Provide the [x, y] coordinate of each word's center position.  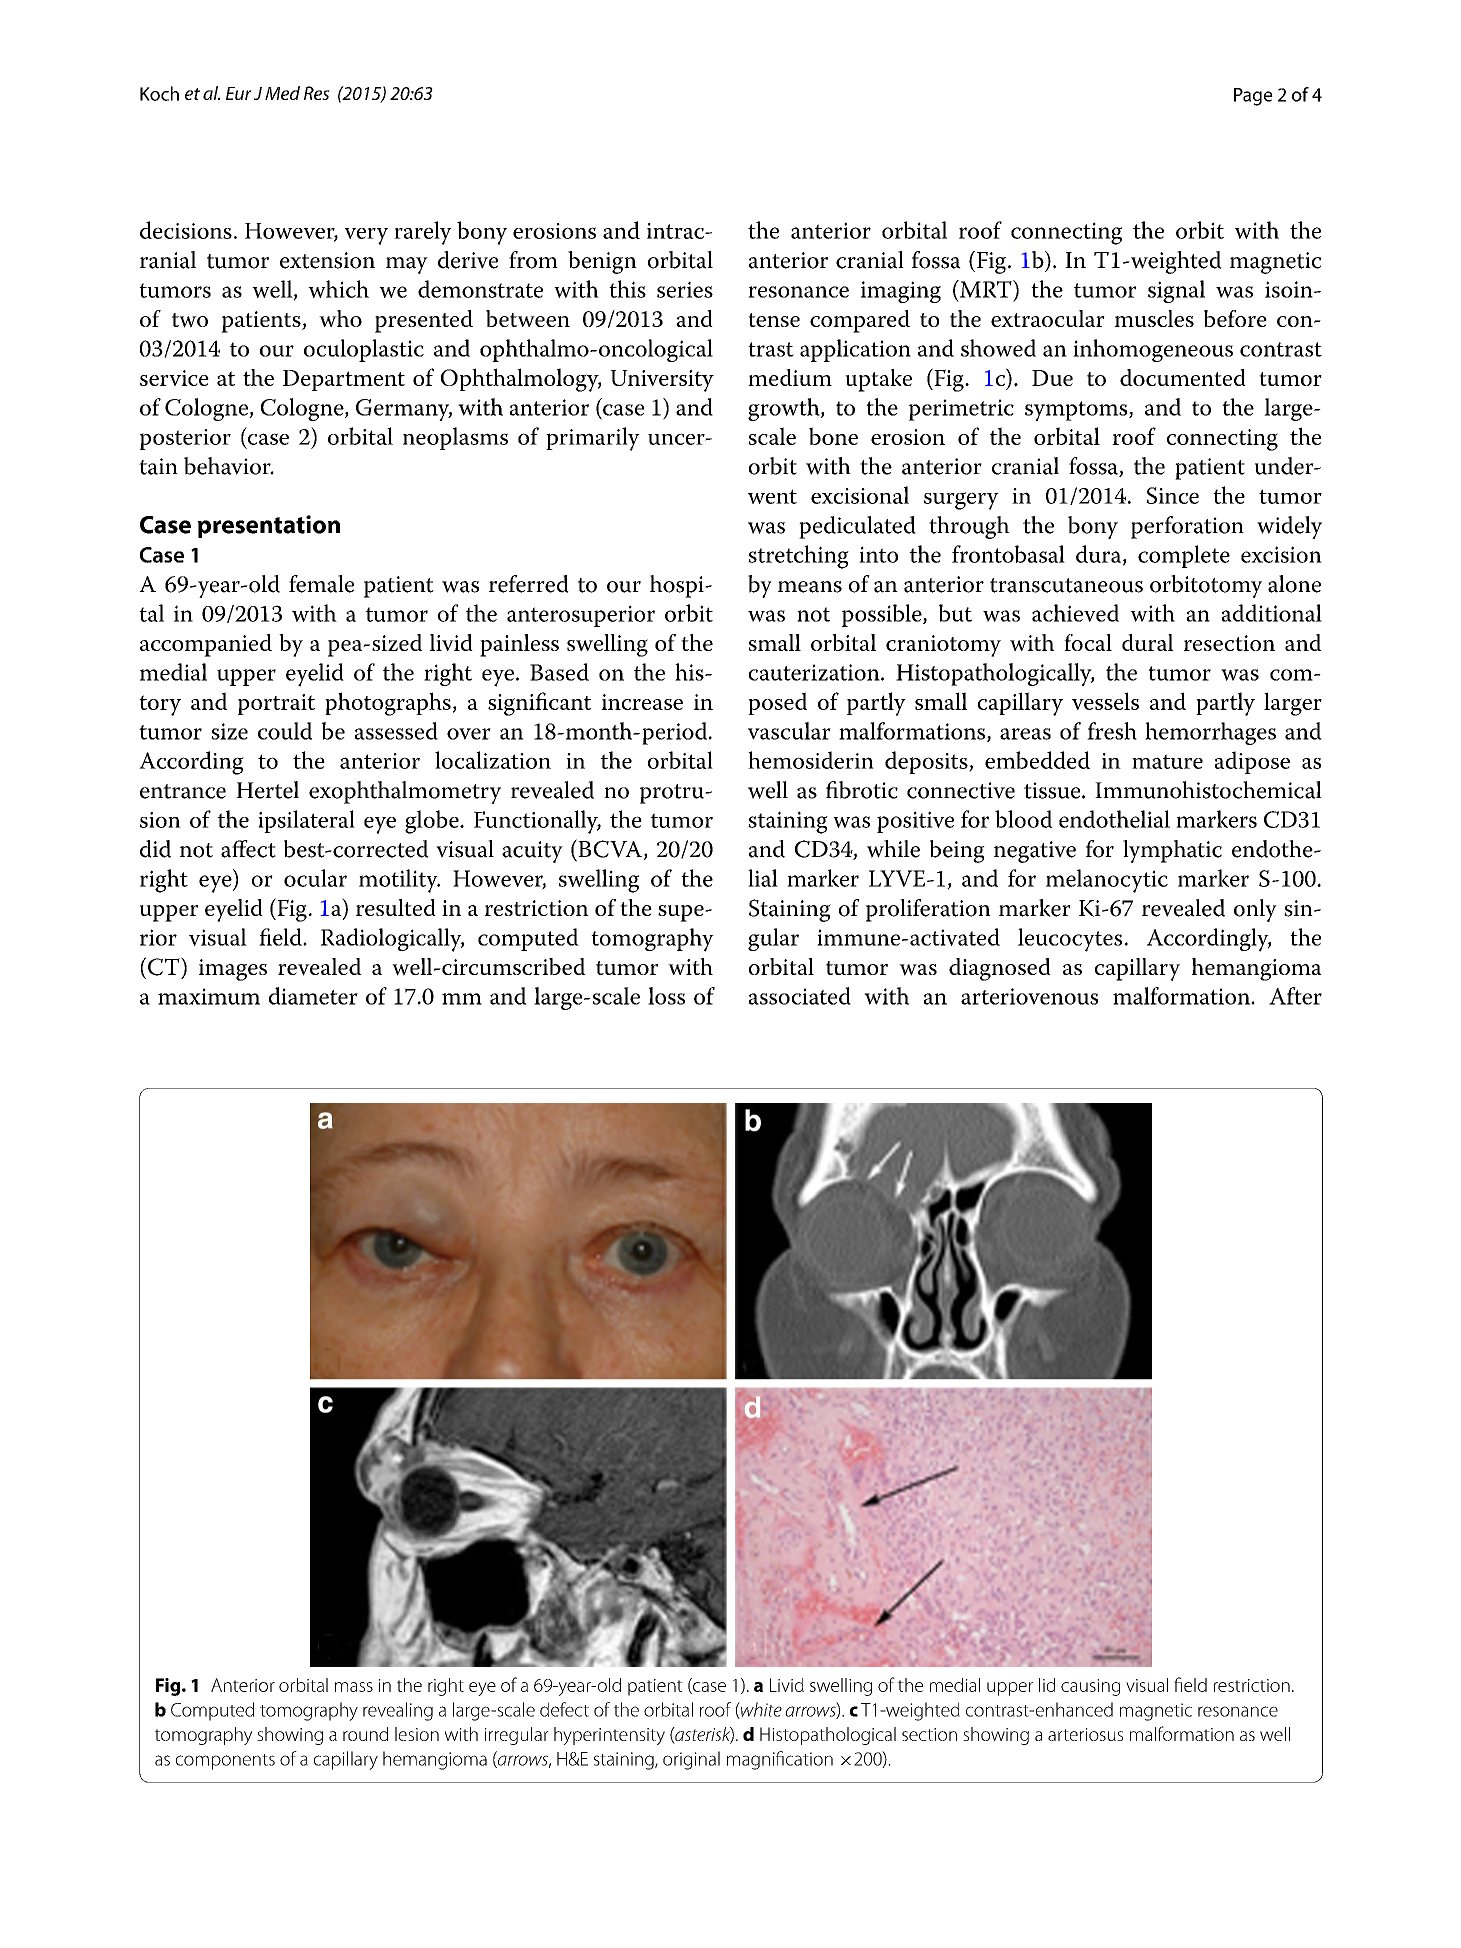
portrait [276, 704]
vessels [1105, 701]
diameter [313, 996]
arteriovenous [1029, 996]
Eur [239, 93]
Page [1253, 97]
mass [354, 1687]
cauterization [815, 672]
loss [666, 996]
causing [1090, 1687]
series [685, 289]
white [760, 1710]
